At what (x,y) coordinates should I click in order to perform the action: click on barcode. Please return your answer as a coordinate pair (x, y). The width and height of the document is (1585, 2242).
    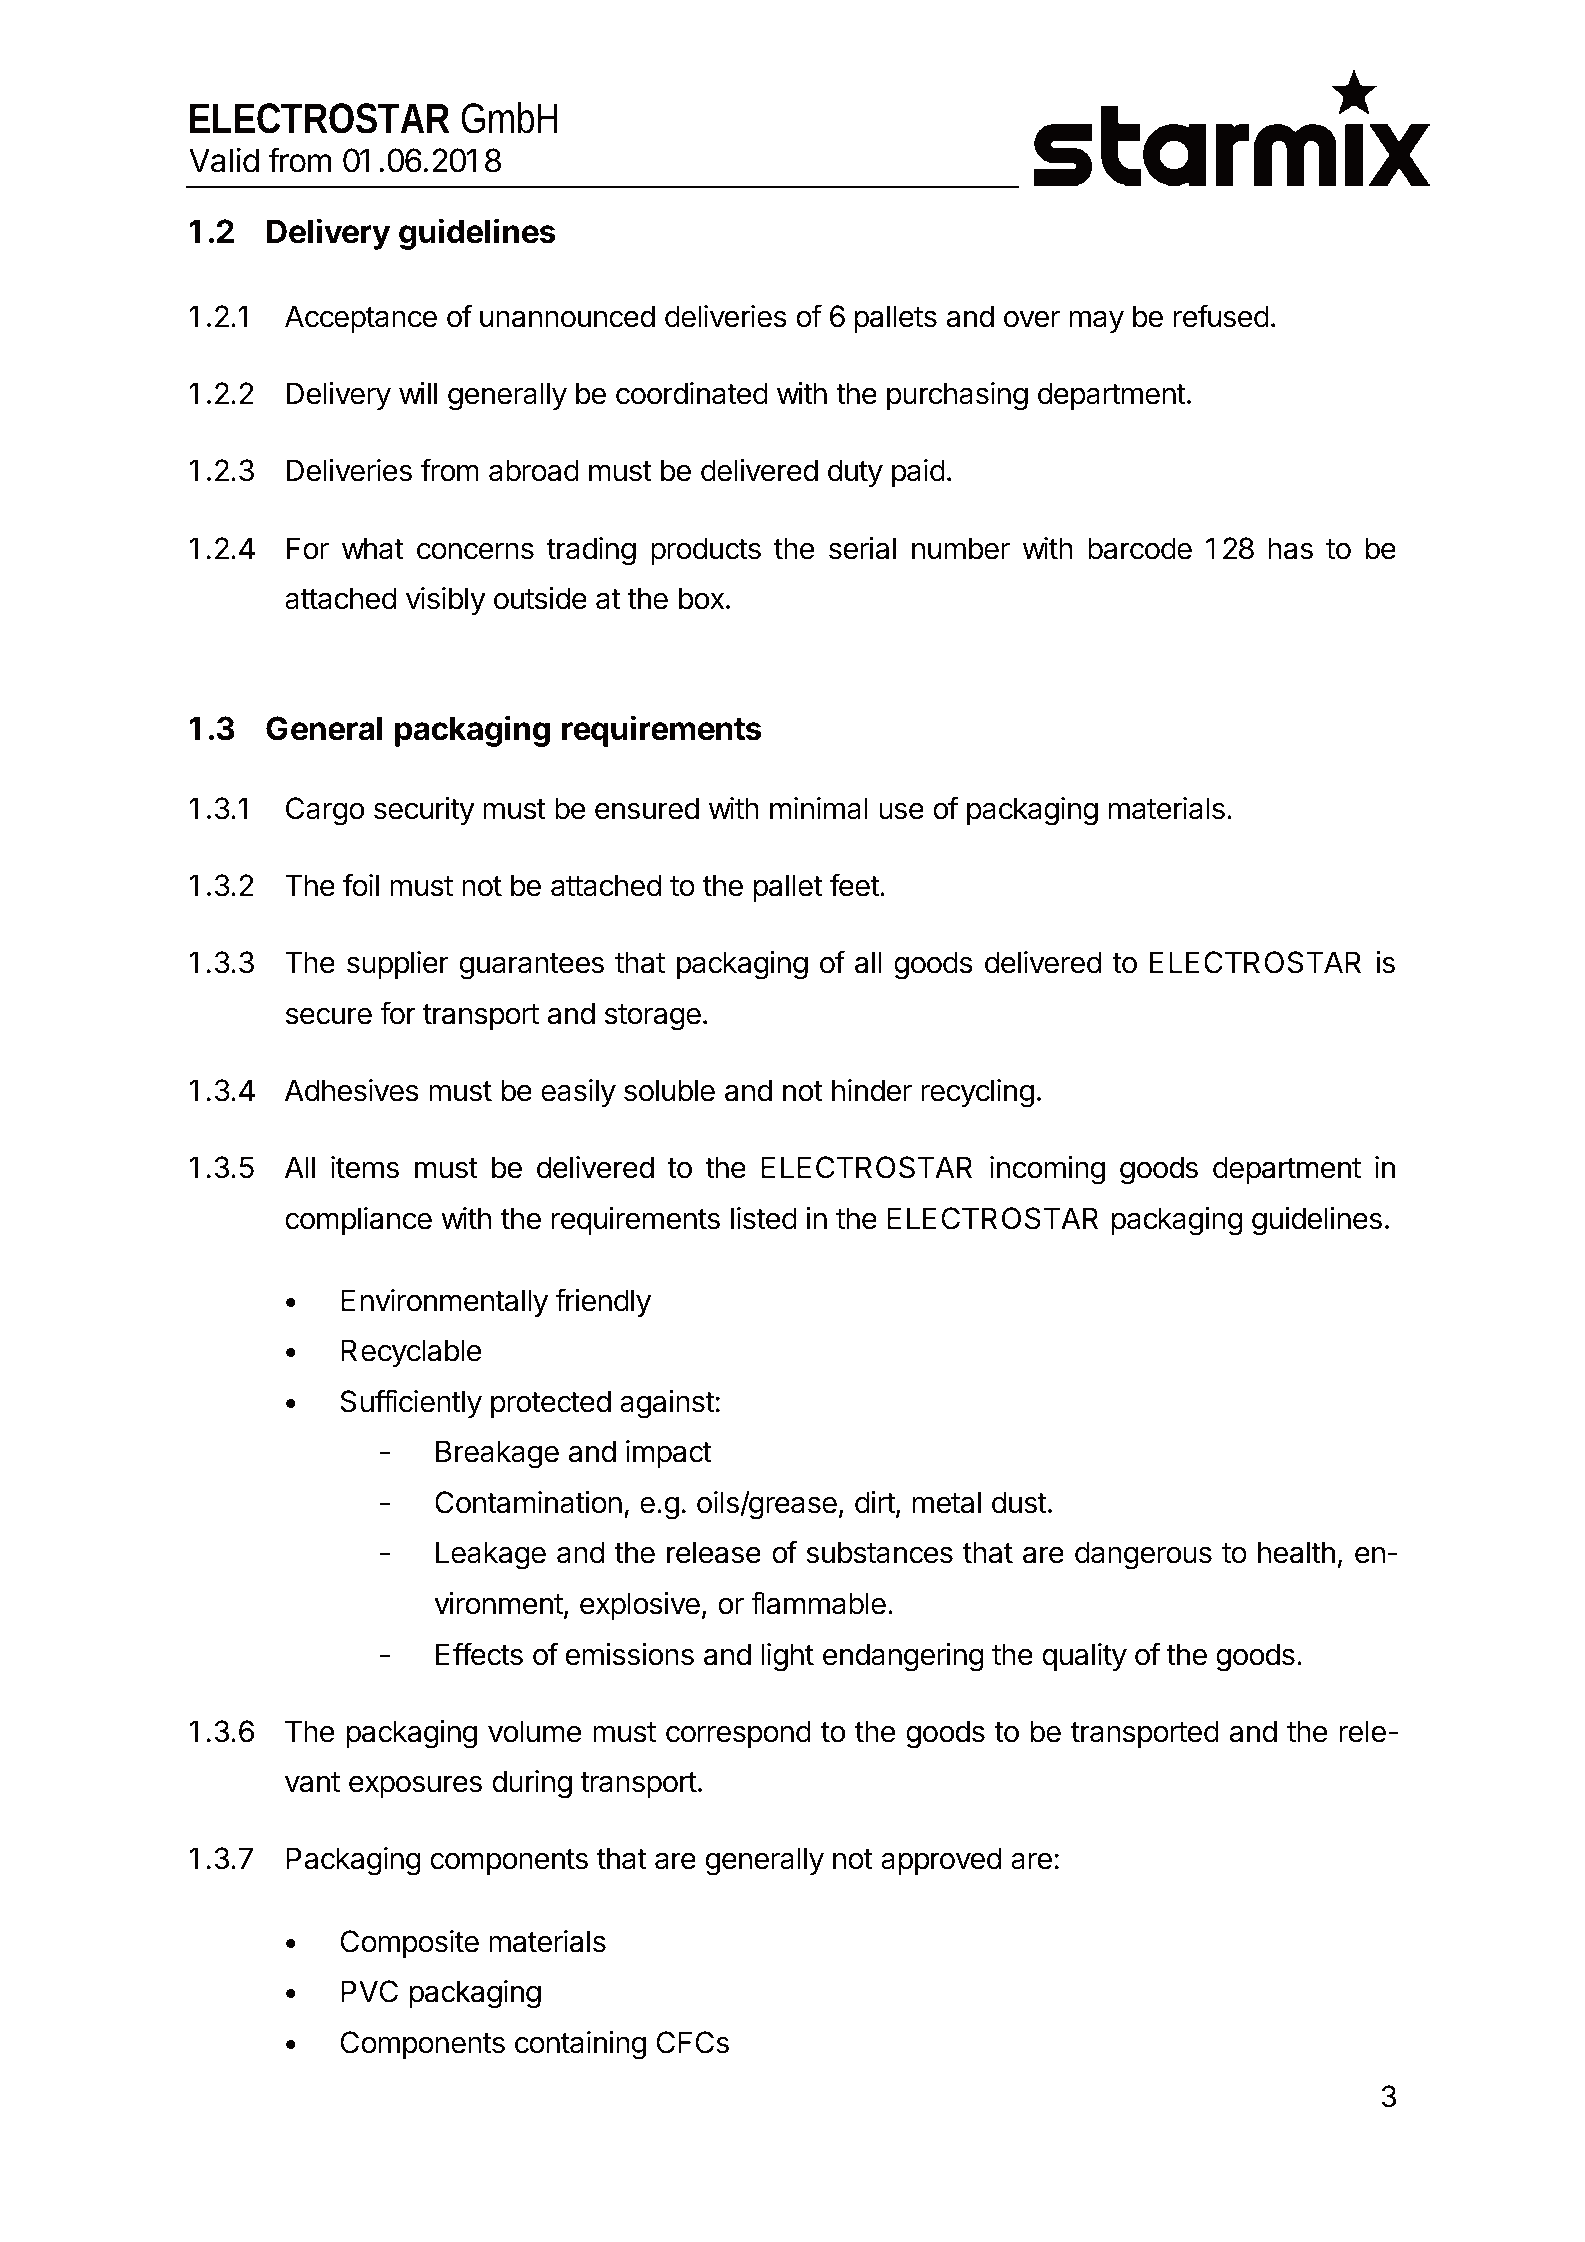
    Looking at the image, I should click on (1140, 548).
